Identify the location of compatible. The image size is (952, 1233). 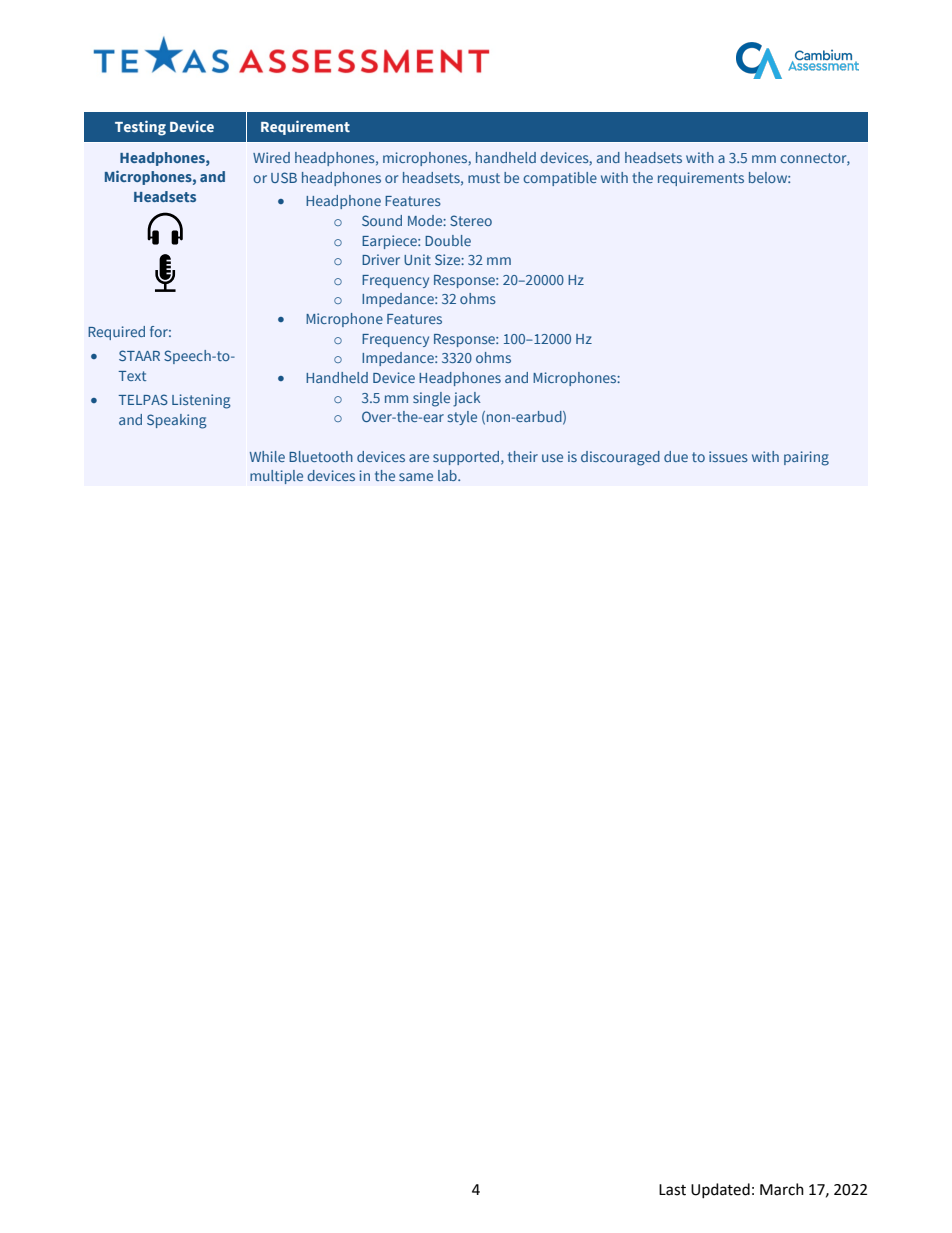
(560, 179).
